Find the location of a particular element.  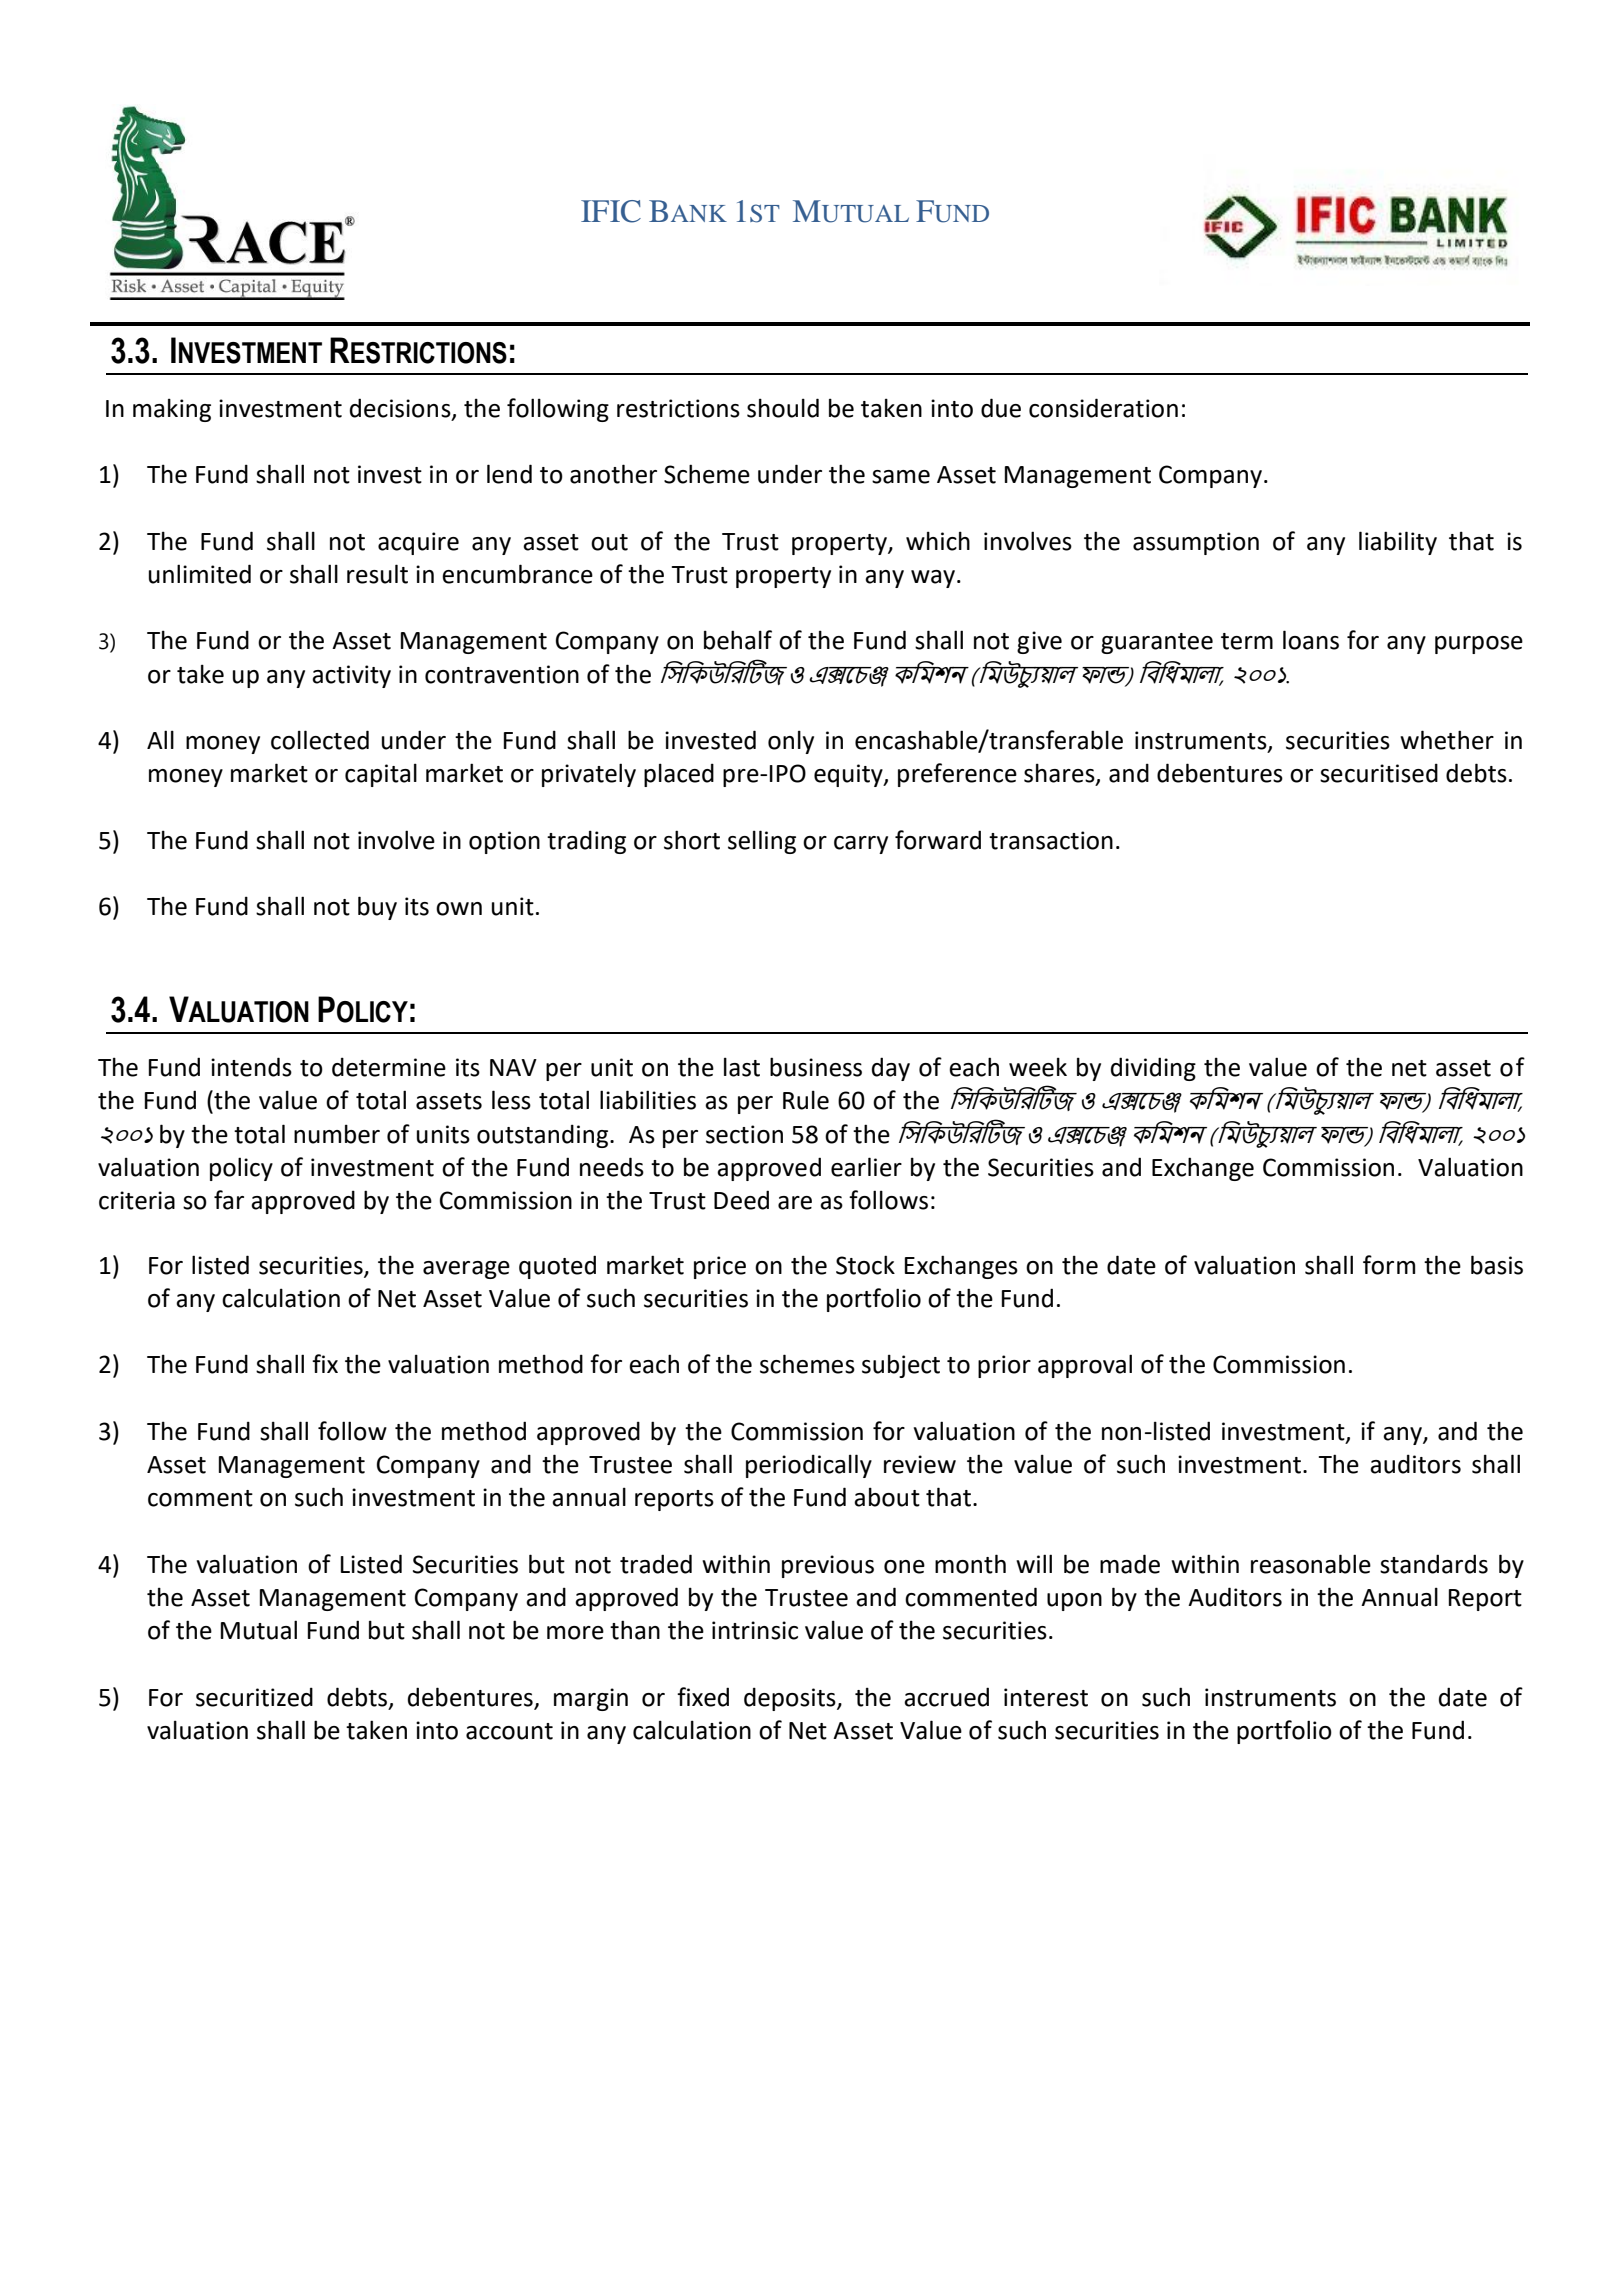

carry is located at coordinates (861, 845).
